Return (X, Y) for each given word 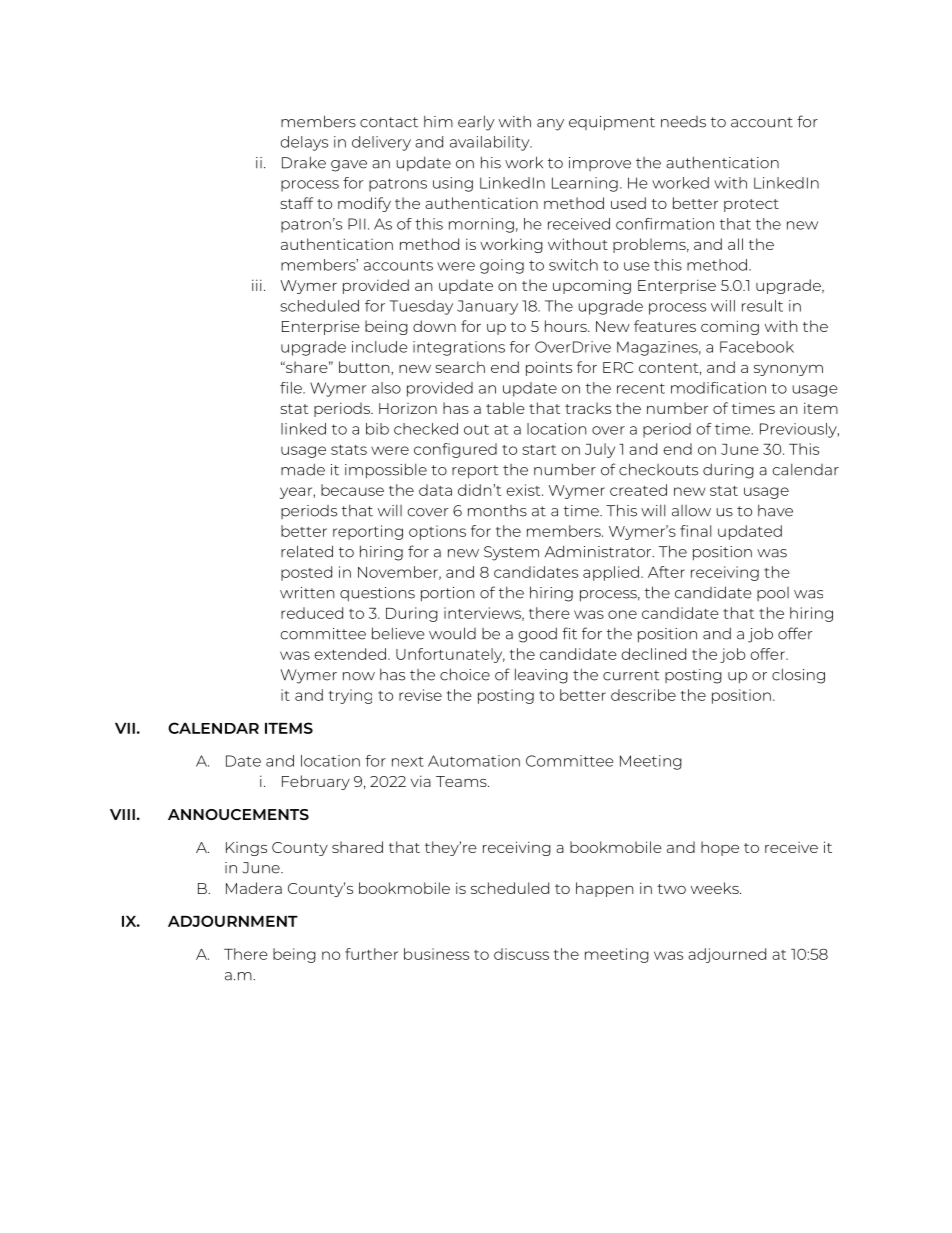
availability (491, 143)
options (437, 532)
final (695, 531)
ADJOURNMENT (233, 921)
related (307, 551)
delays (304, 143)
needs (683, 122)
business (436, 954)
